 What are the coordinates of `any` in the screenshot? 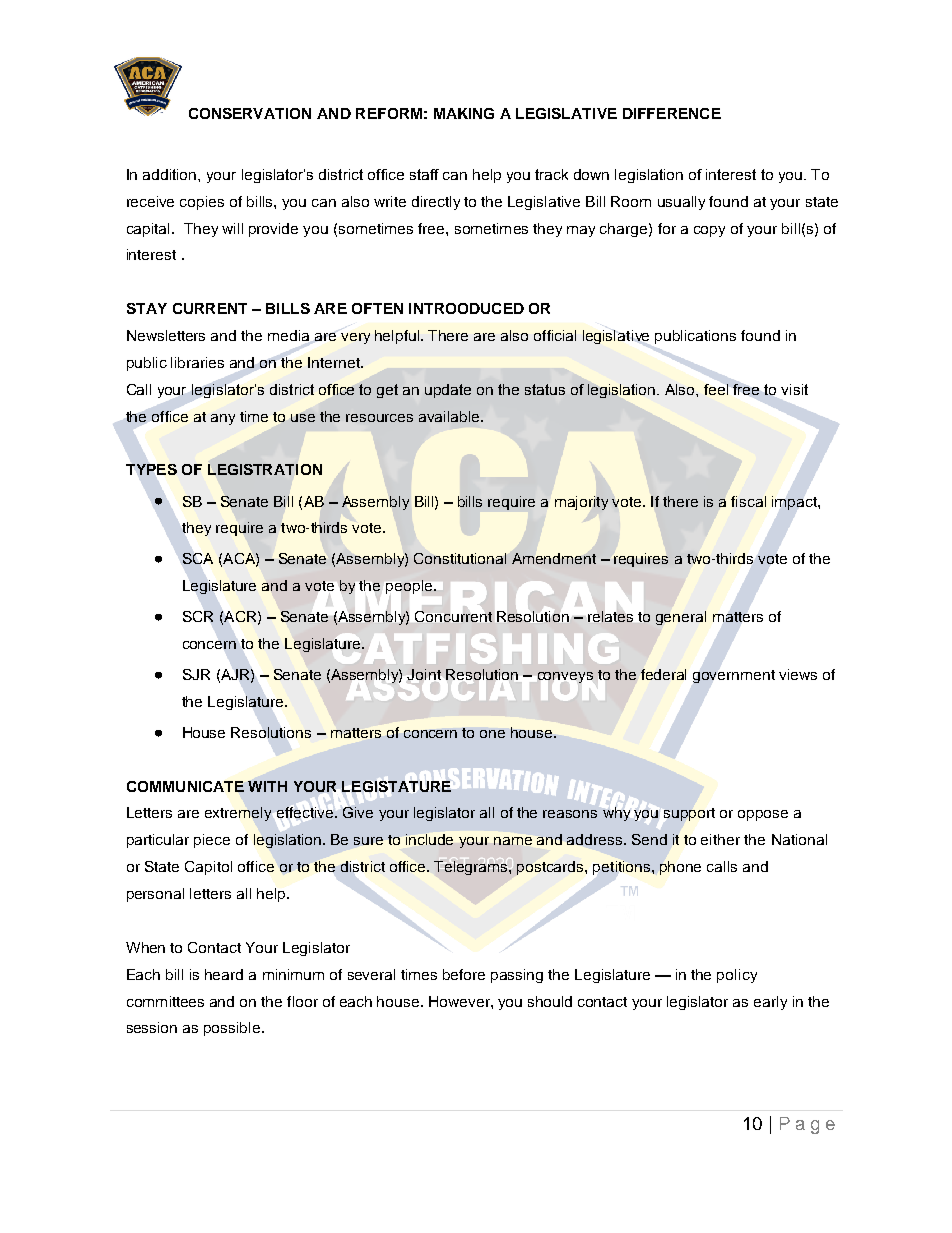 It's located at (223, 419).
